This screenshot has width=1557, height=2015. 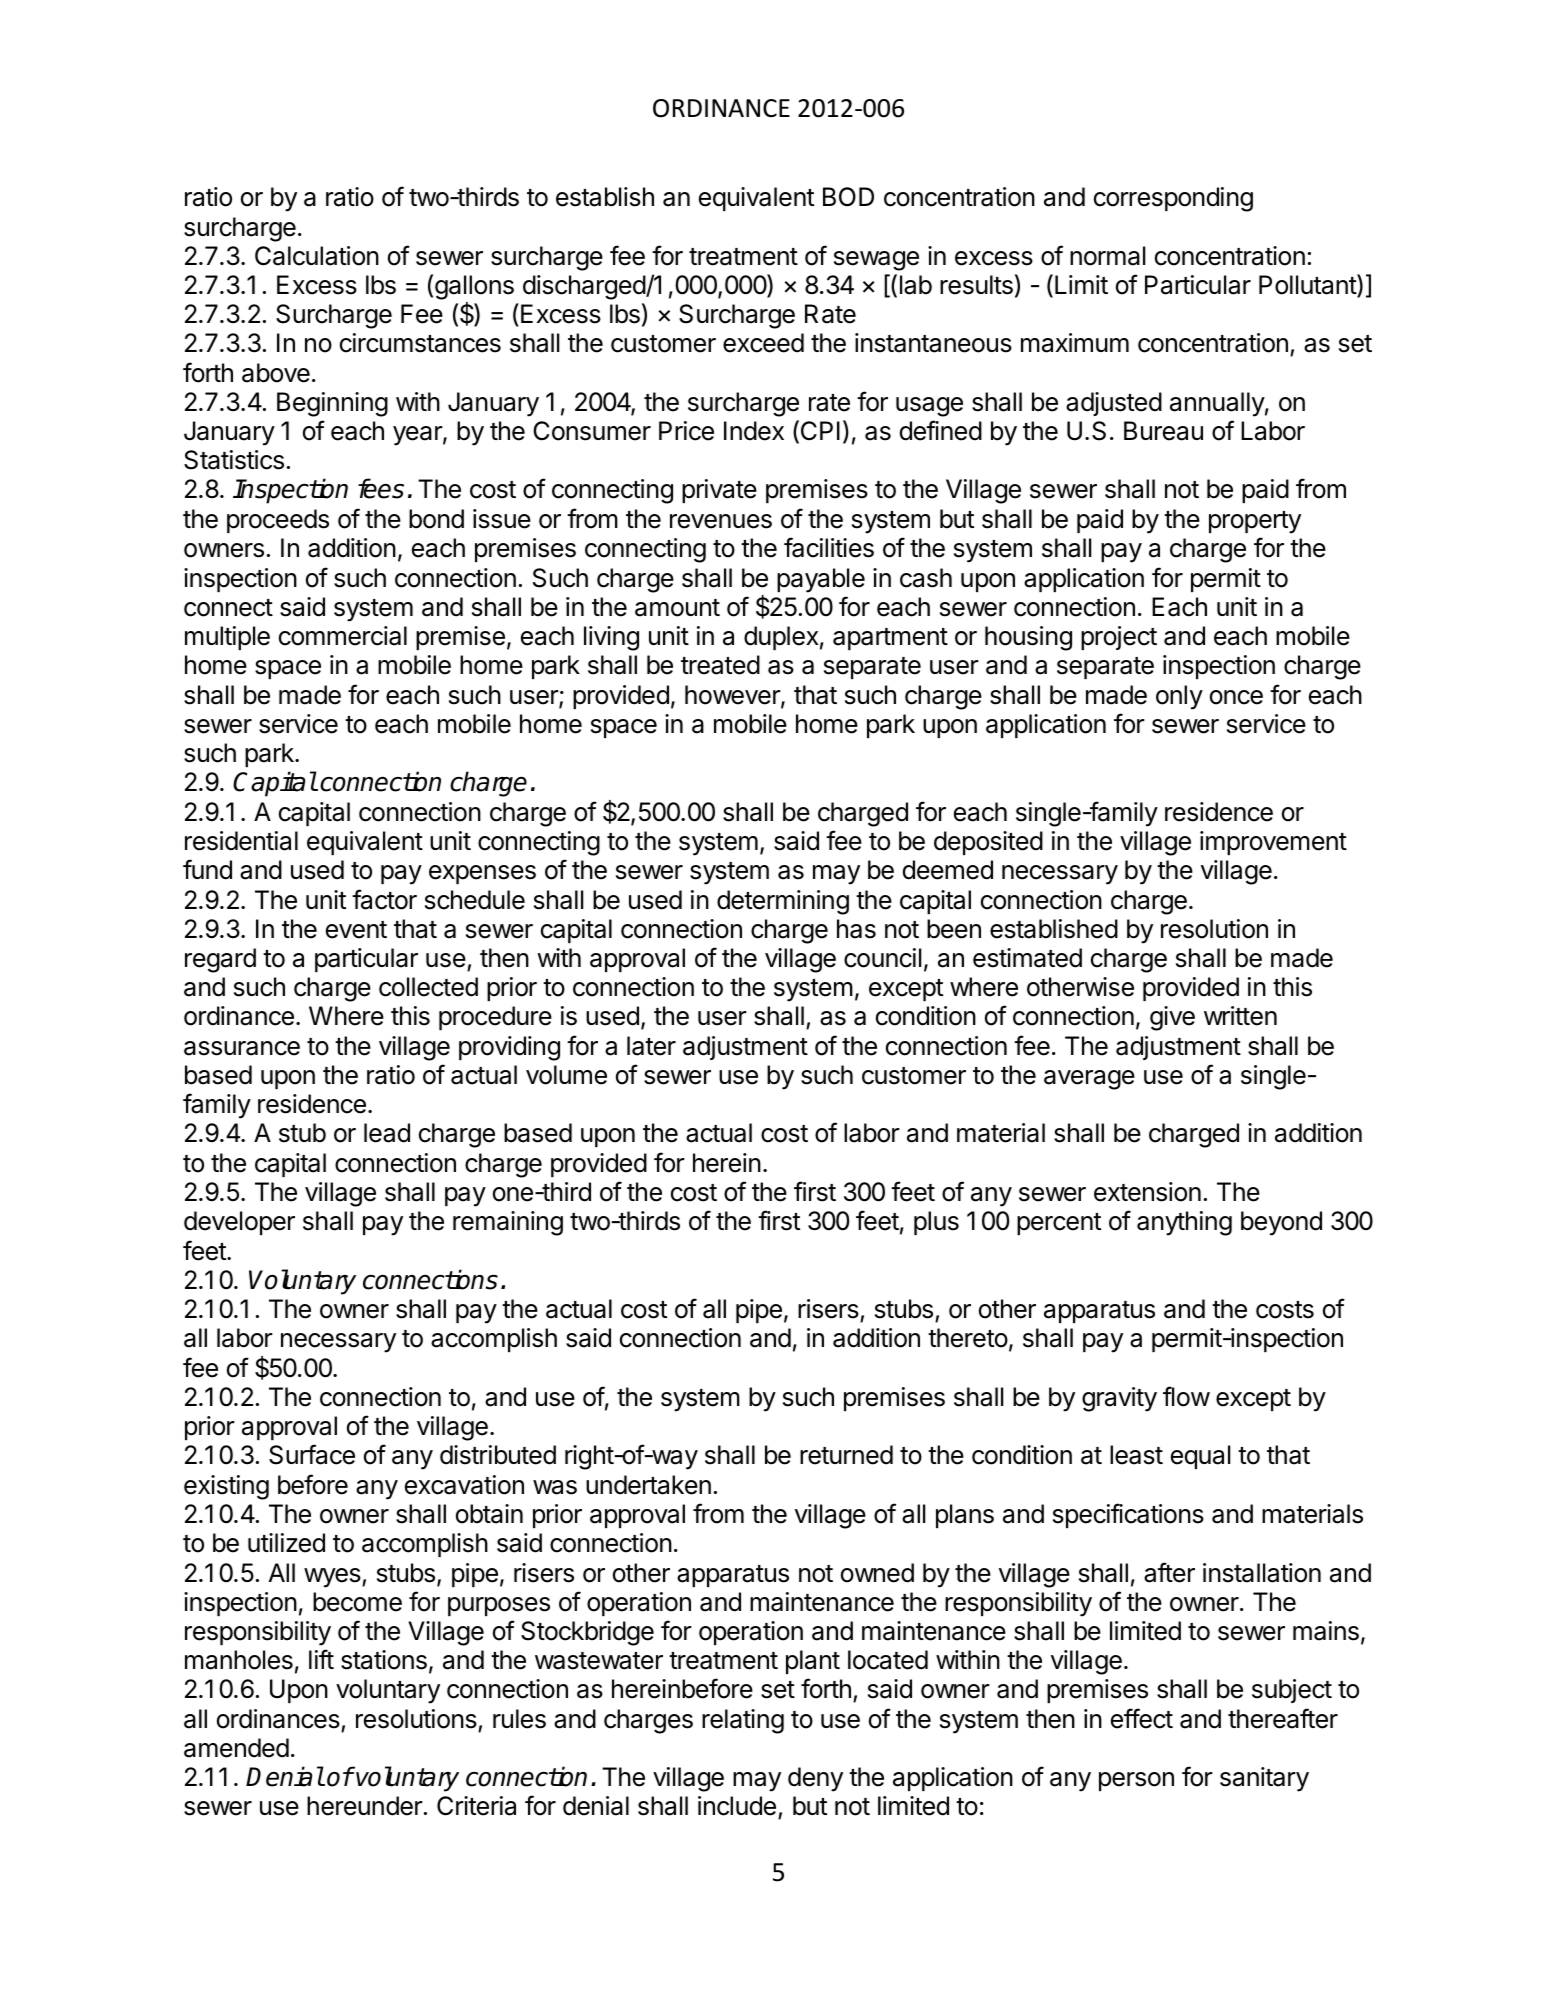 What do you see at coordinates (1172, 1018) in the screenshot?
I see `give` at bounding box center [1172, 1018].
